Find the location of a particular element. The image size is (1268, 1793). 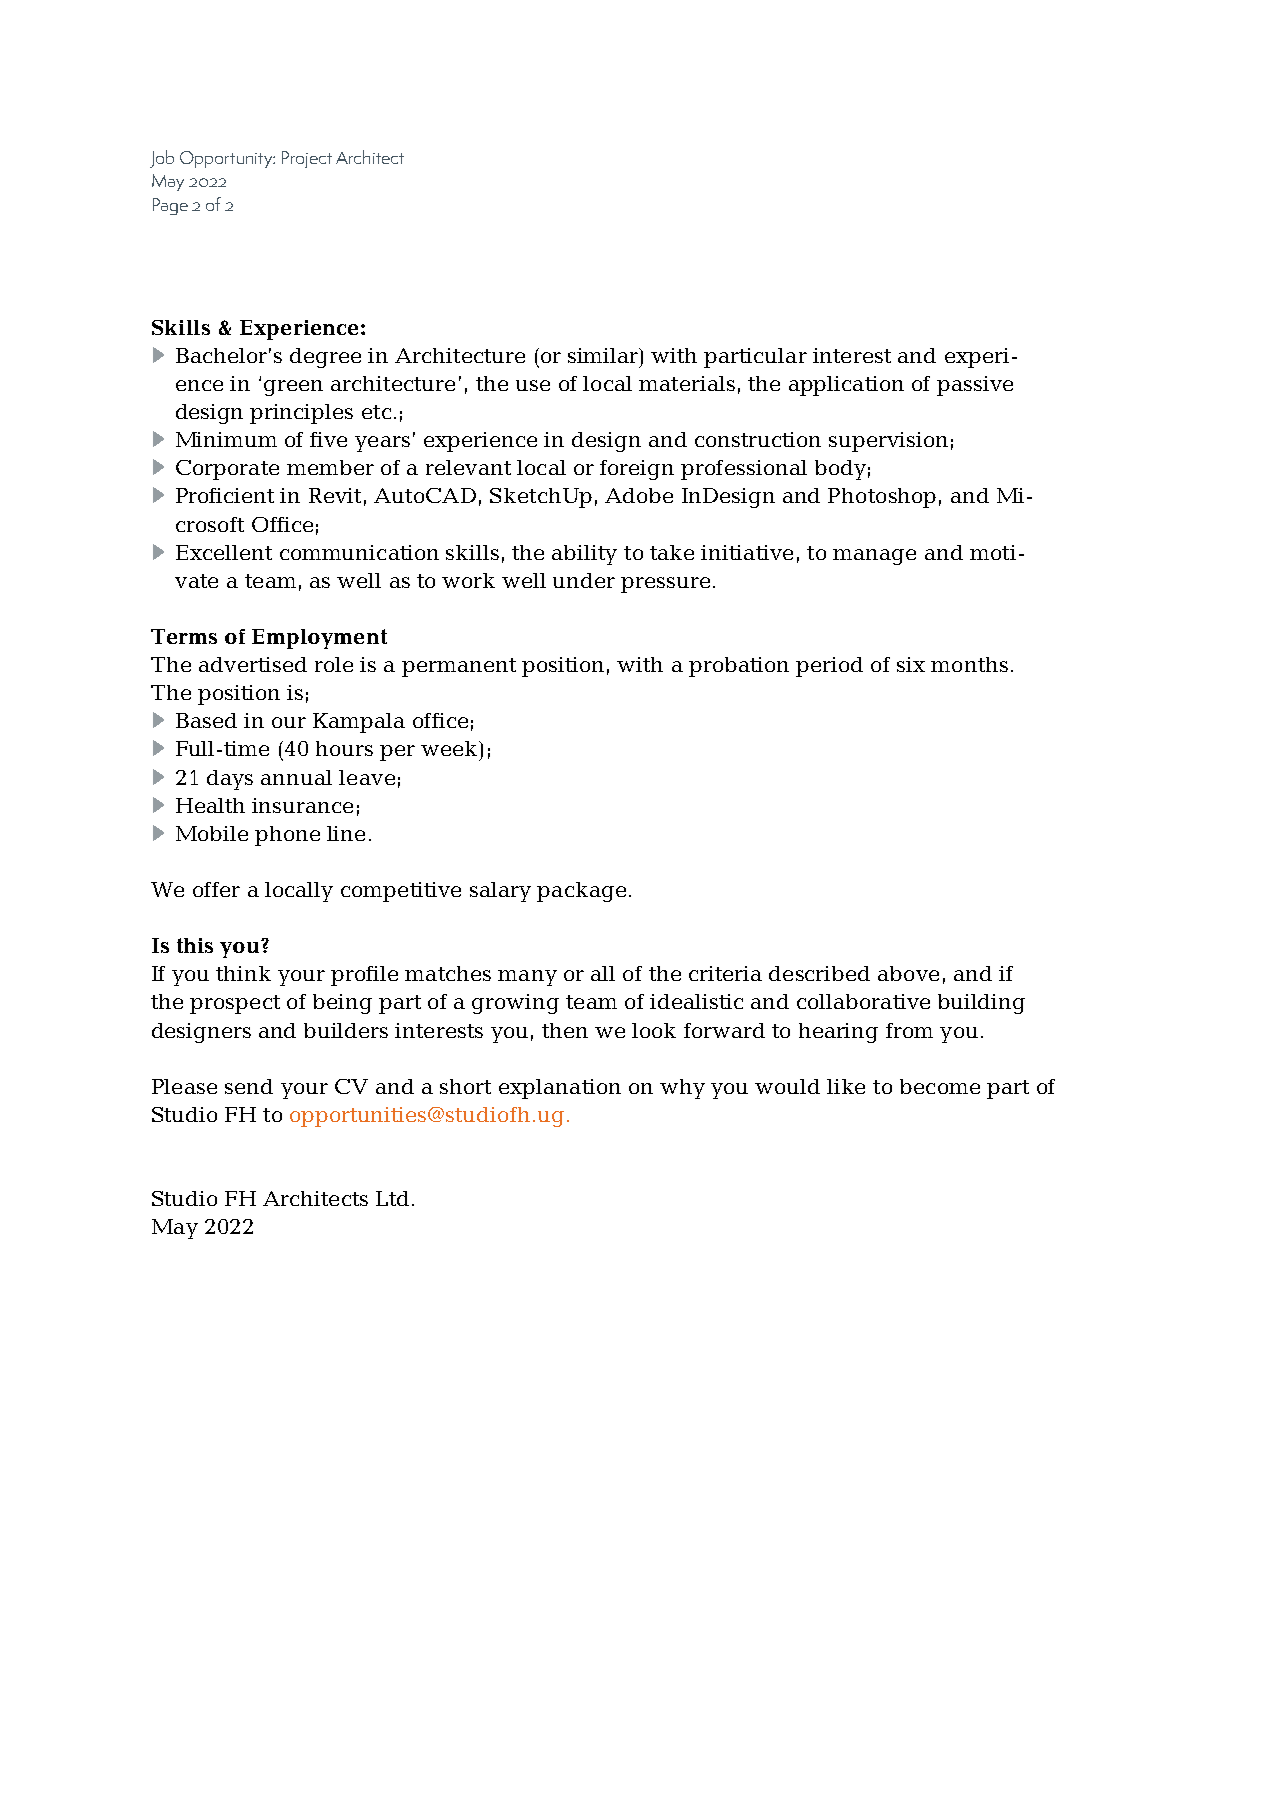

similar is located at coordinates (604, 355).
